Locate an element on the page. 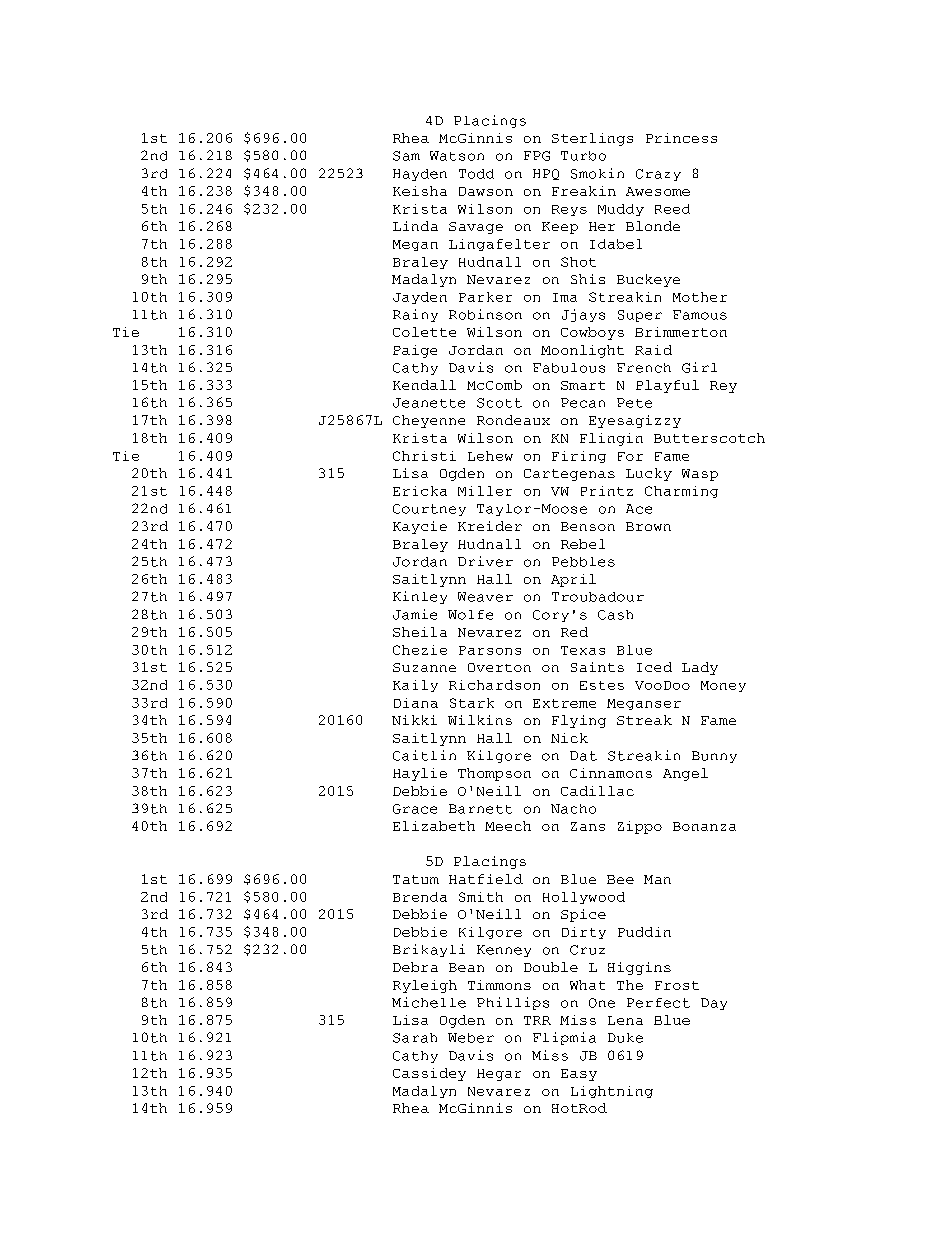 Image resolution: width=952 pixels, height=1233 pixels. Weber is located at coordinates (471, 1038).
